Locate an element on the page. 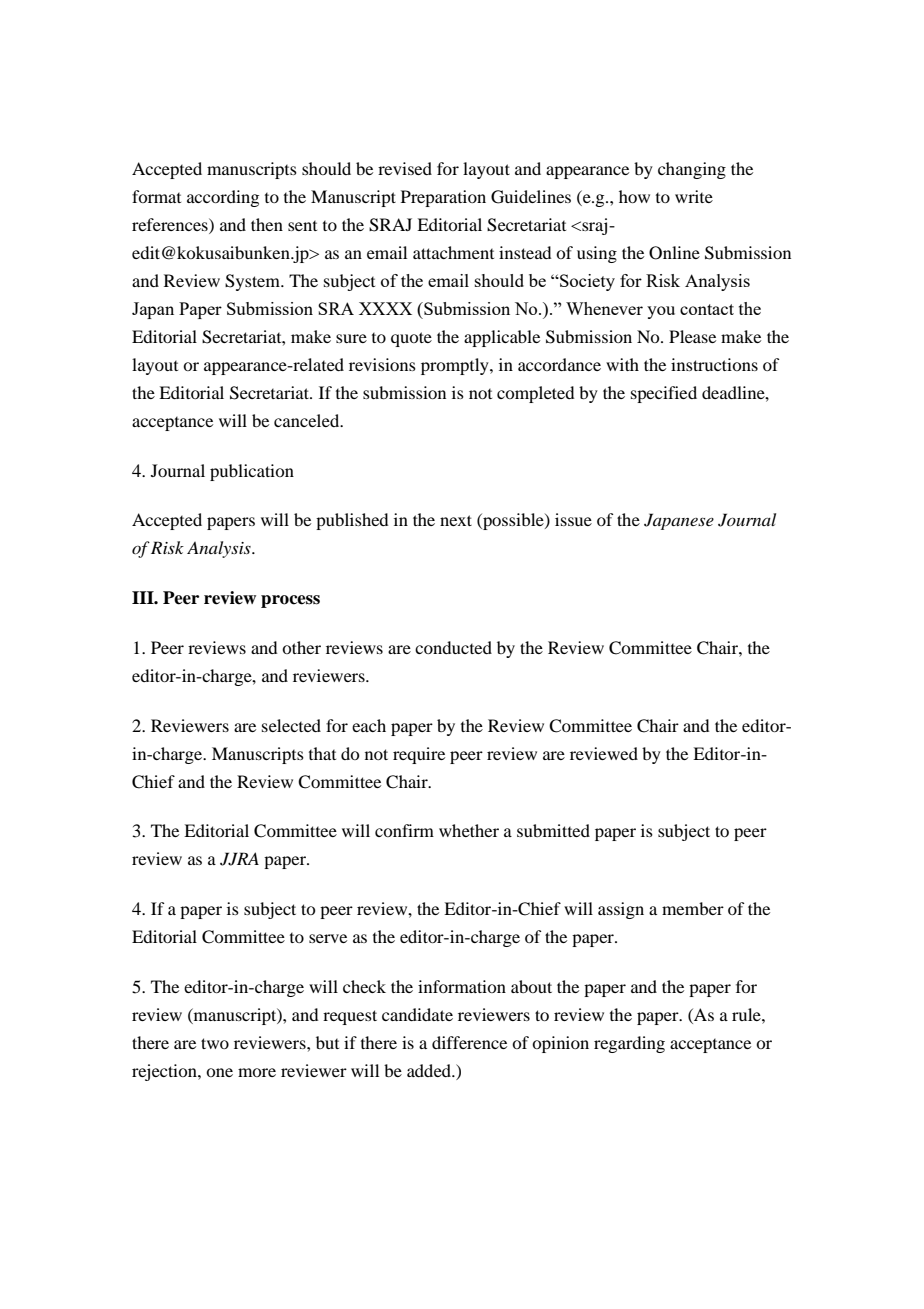  Preparation is located at coordinates (443, 198).
